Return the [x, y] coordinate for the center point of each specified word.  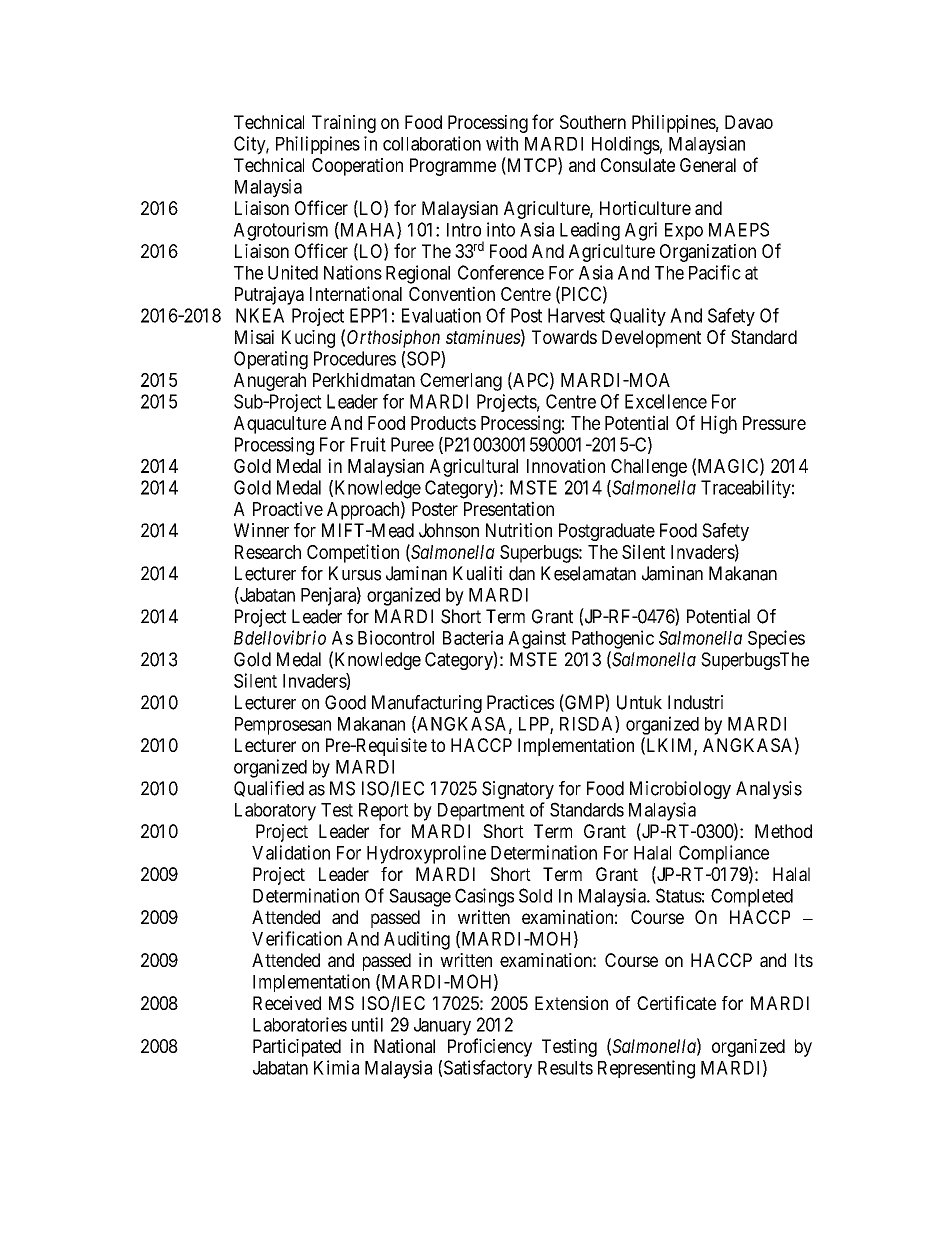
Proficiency [490, 1047]
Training [344, 124]
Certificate [676, 1003]
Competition [353, 553]
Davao [749, 122]
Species [776, 639]
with [502, 143]
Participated [297, 1048]
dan [522, 573]
